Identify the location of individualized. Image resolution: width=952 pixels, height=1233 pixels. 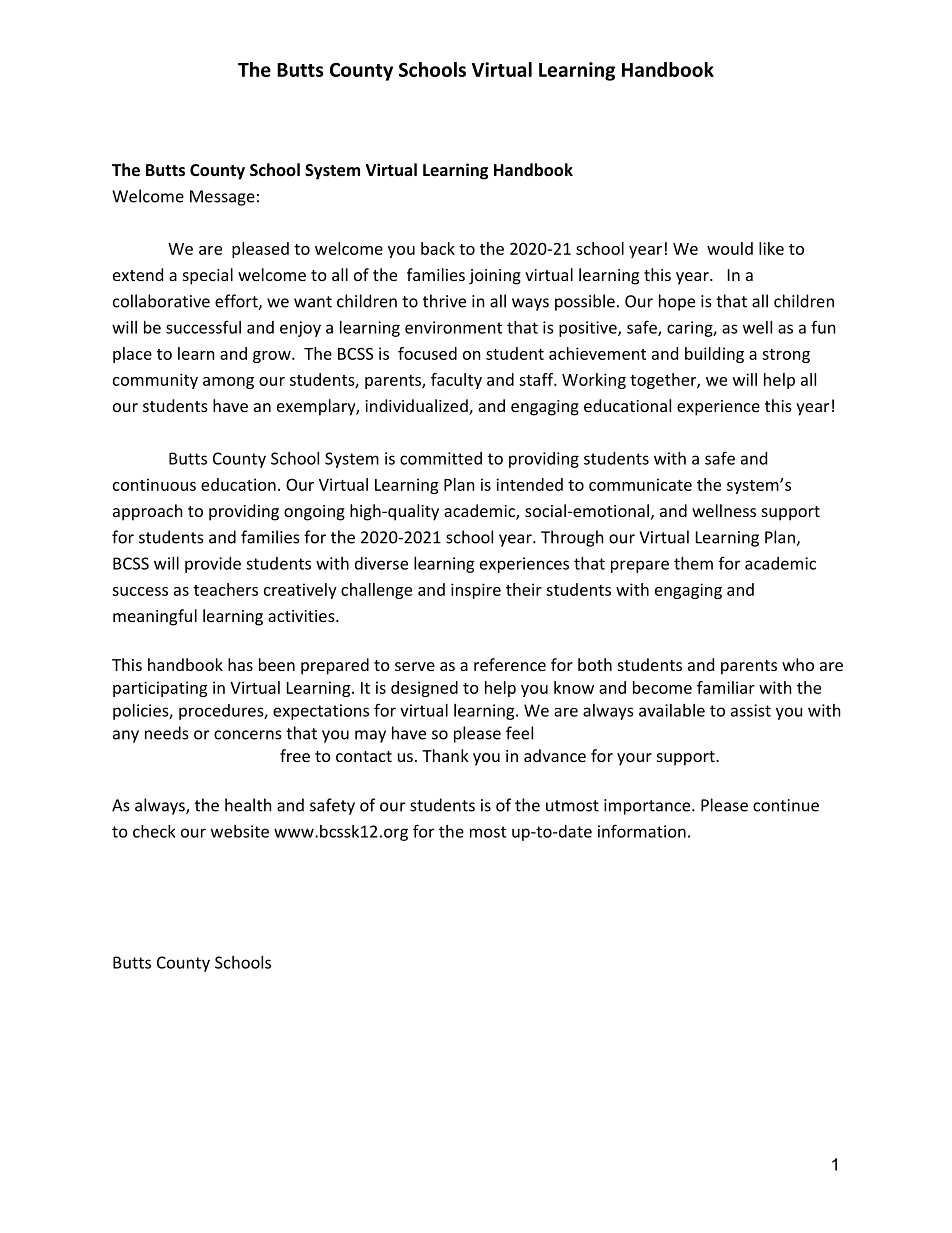
(417, 407).
